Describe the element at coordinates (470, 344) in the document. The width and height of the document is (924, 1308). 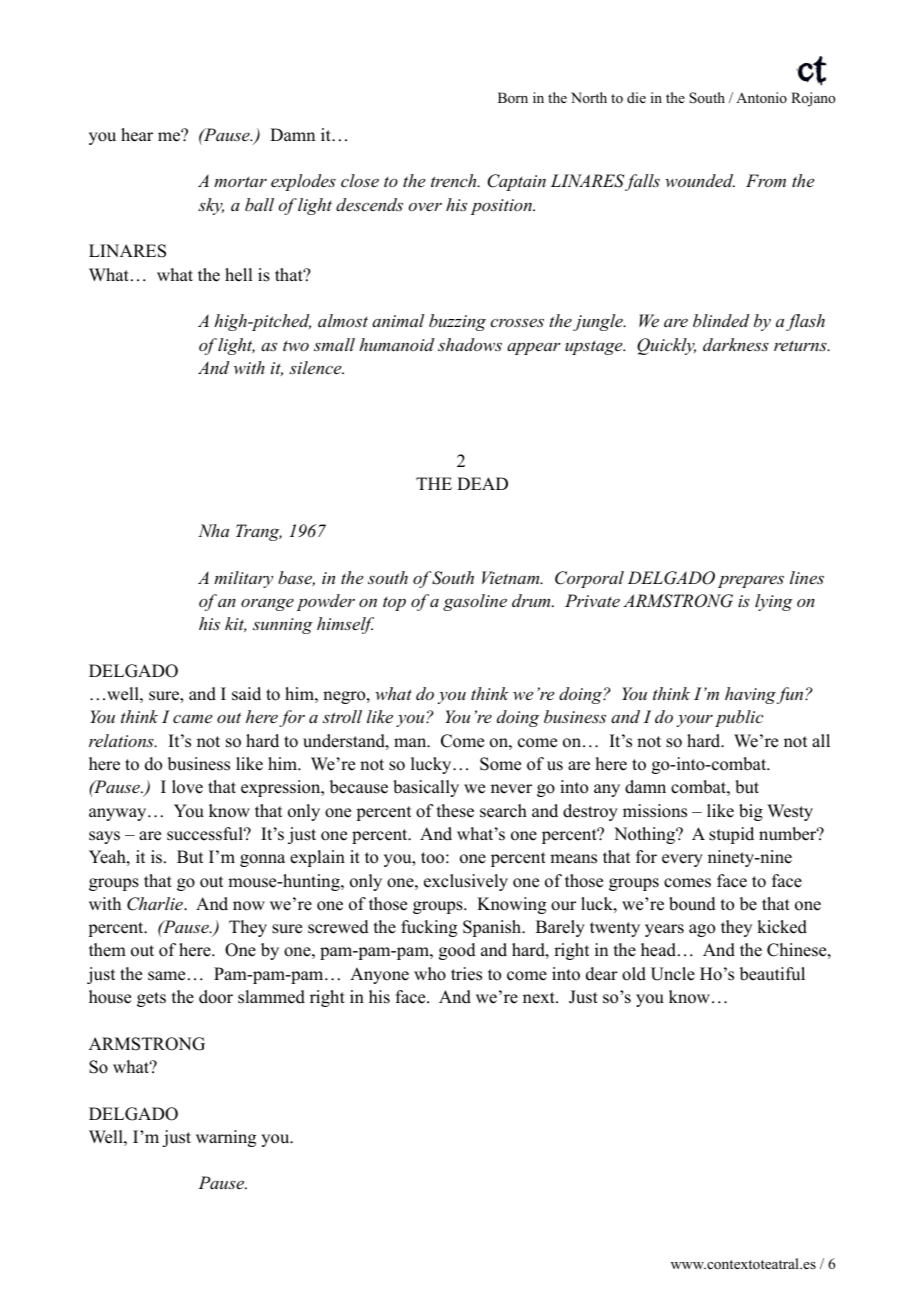
I see `shadows` at that location.
